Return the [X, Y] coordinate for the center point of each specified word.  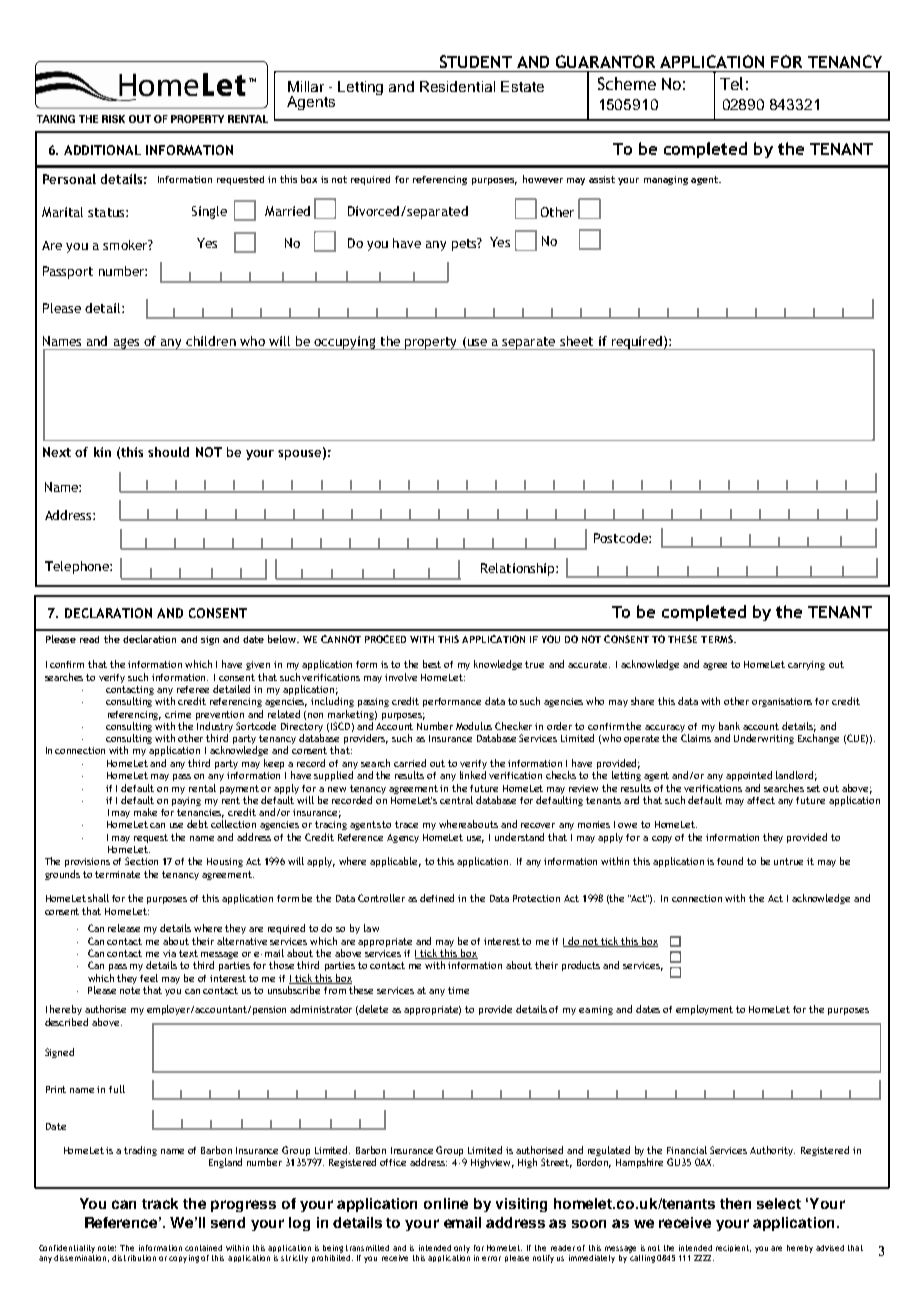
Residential [457, 86]
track [160, 1203]
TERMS [718, 639]
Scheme [627, 83]
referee [193, 689]
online [446, 1203]
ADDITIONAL [102, 150]
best [432, 664]
